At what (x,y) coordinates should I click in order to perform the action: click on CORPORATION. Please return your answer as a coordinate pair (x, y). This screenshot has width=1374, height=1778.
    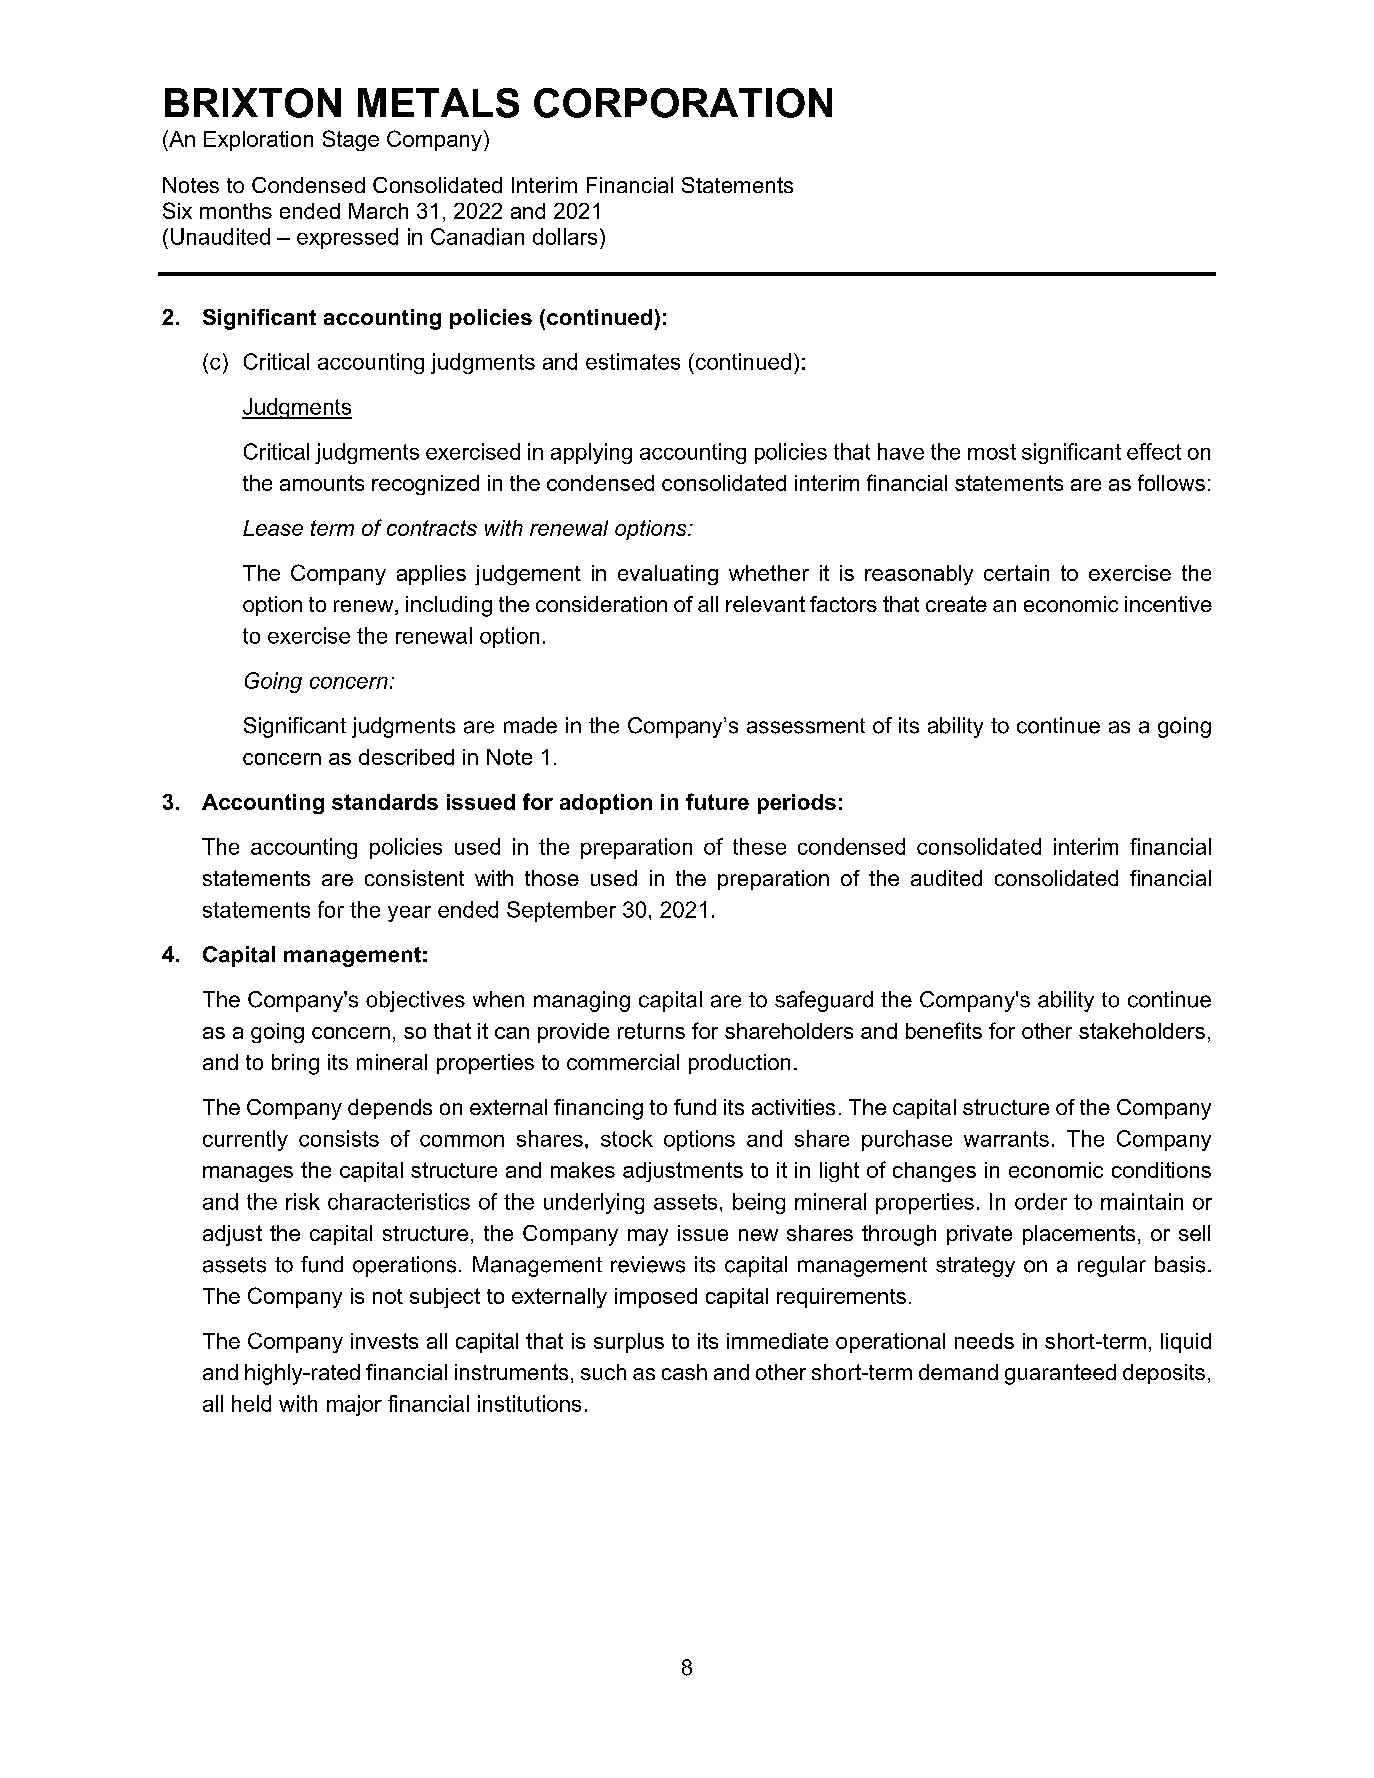
    Looking at the image, I should click on (683, 103).
